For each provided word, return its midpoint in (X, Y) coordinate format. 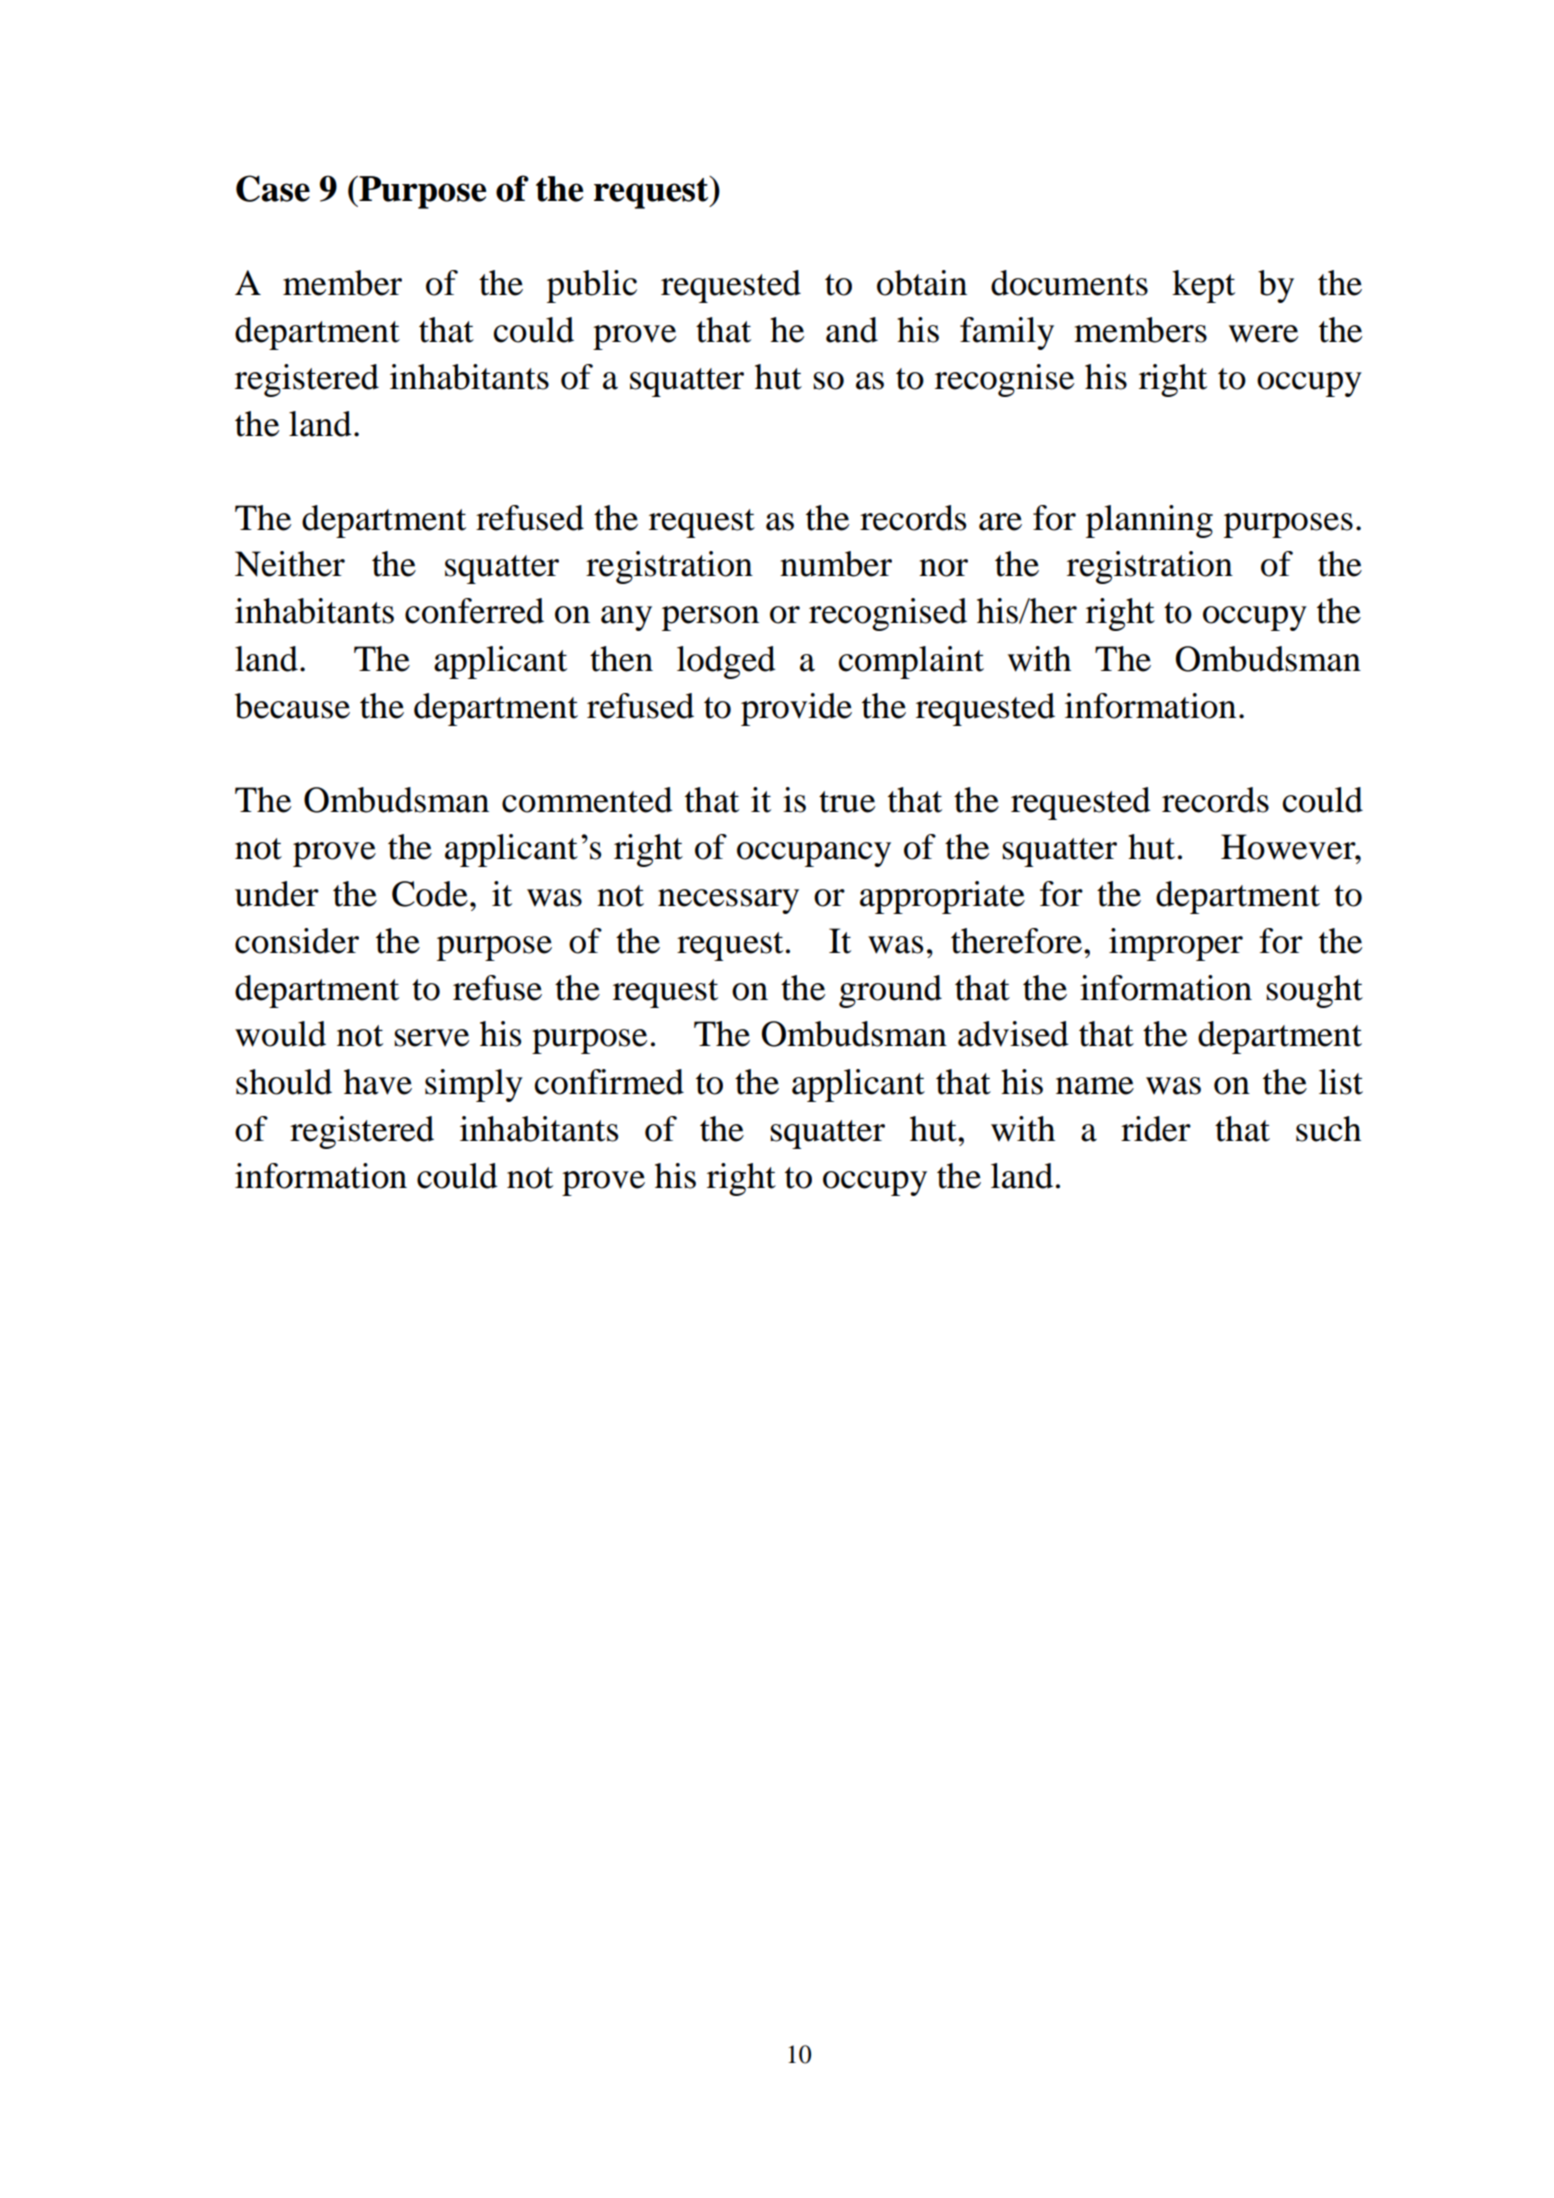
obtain (922, 283)
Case (273, 188)
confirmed (609, 1082)
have (378, 1082)
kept (1203, 286)
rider (1156, 1129)
